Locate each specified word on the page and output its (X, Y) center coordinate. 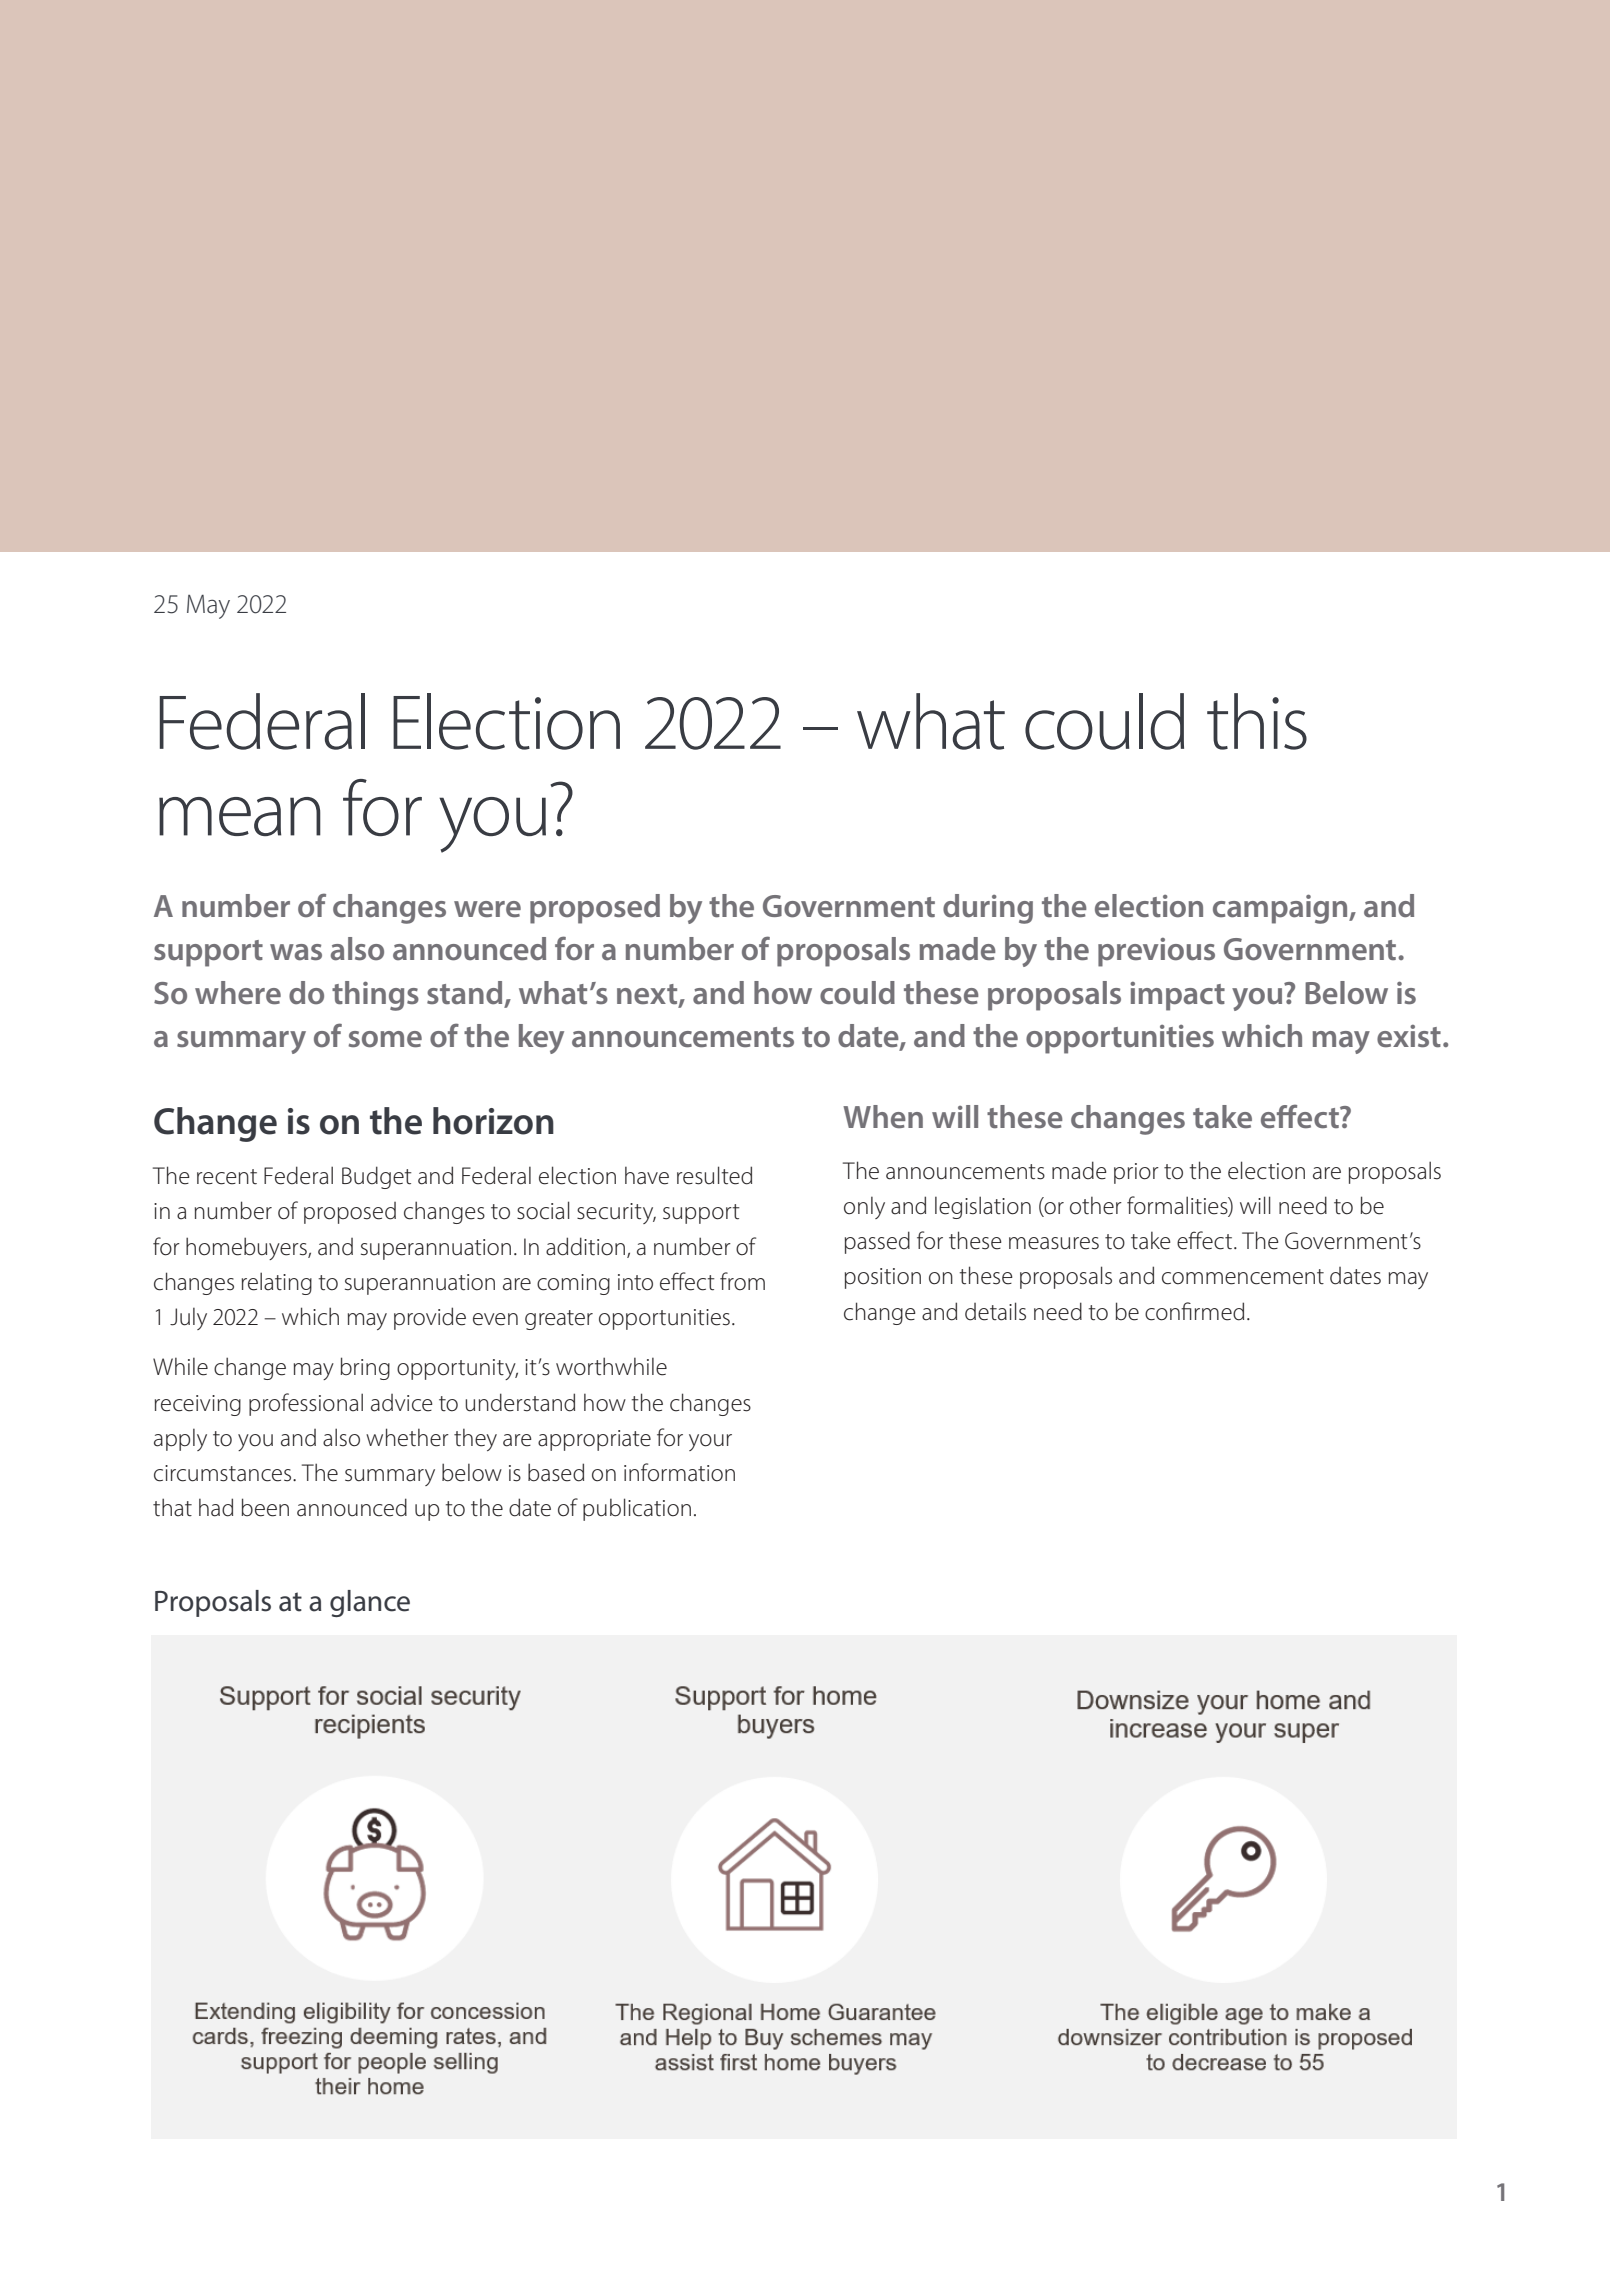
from (742, 1281)
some (385, 1039)
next (648, 995)
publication (637, 1509)
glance (370, 1603)
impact (1177, 996)
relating (277, 1283)
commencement (1243, 1277)
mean (240, 816)
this (1257, 721)
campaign (1281, 909)
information (679, 1472)
